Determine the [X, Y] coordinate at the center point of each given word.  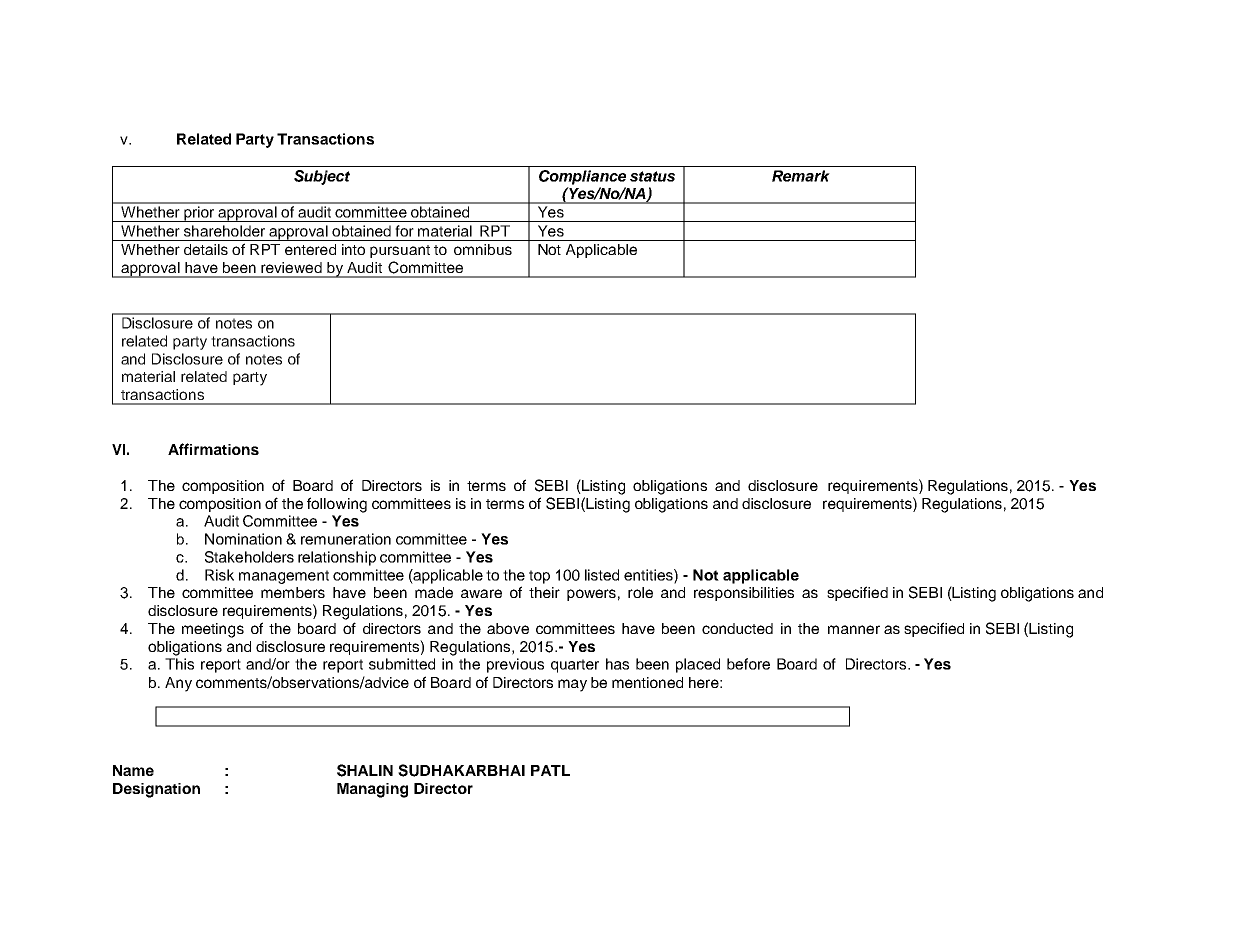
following [337, 505]
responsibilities [744, 594]
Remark [801, 176]
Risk [219, 575]
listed [602, 575]
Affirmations [213, 449]
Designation [156, 790]
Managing [372, 790]
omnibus [483, 249]
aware [481, 593]
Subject [322, 177]
